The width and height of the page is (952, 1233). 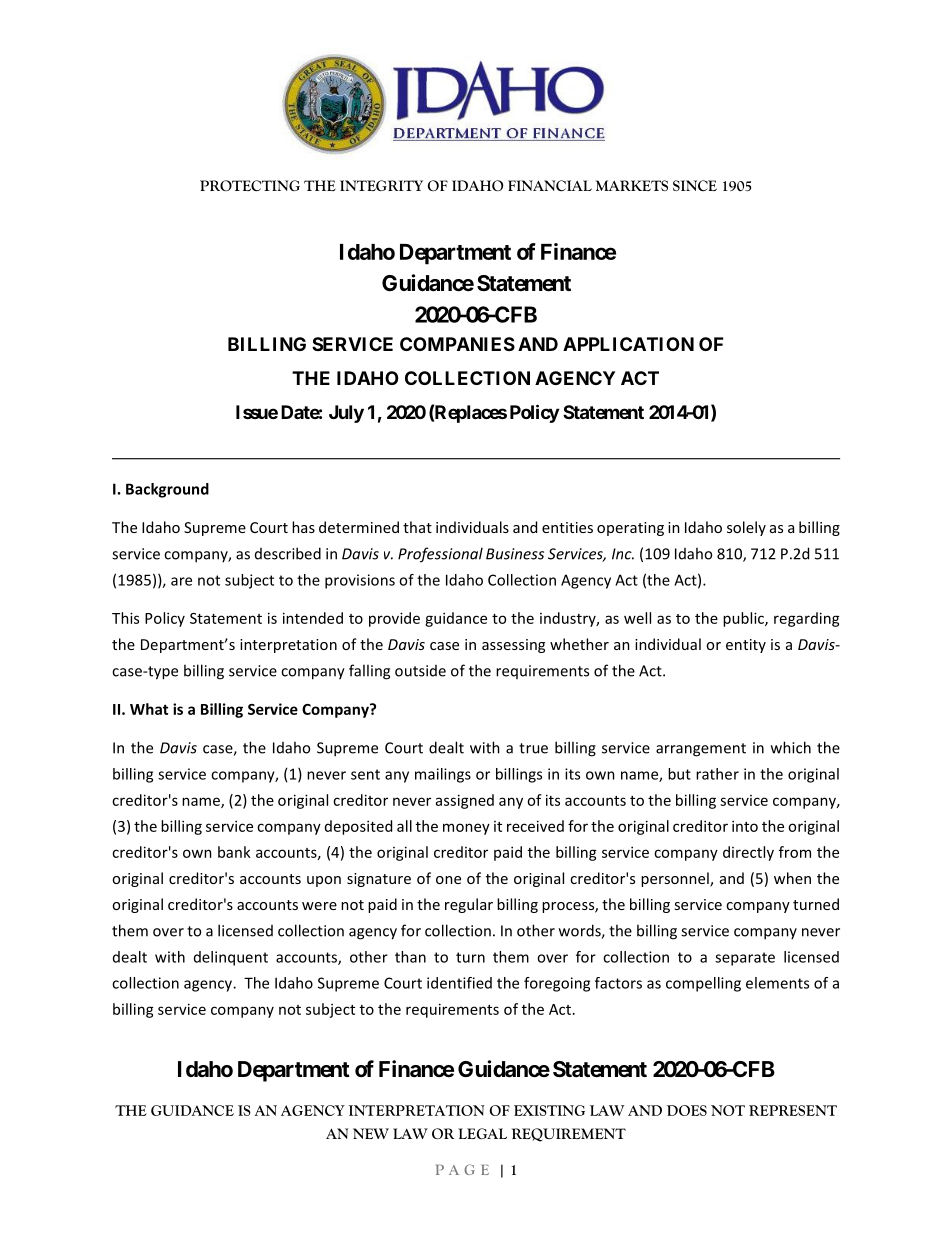 I want to click on Professional, so click(x=440, y=555).
